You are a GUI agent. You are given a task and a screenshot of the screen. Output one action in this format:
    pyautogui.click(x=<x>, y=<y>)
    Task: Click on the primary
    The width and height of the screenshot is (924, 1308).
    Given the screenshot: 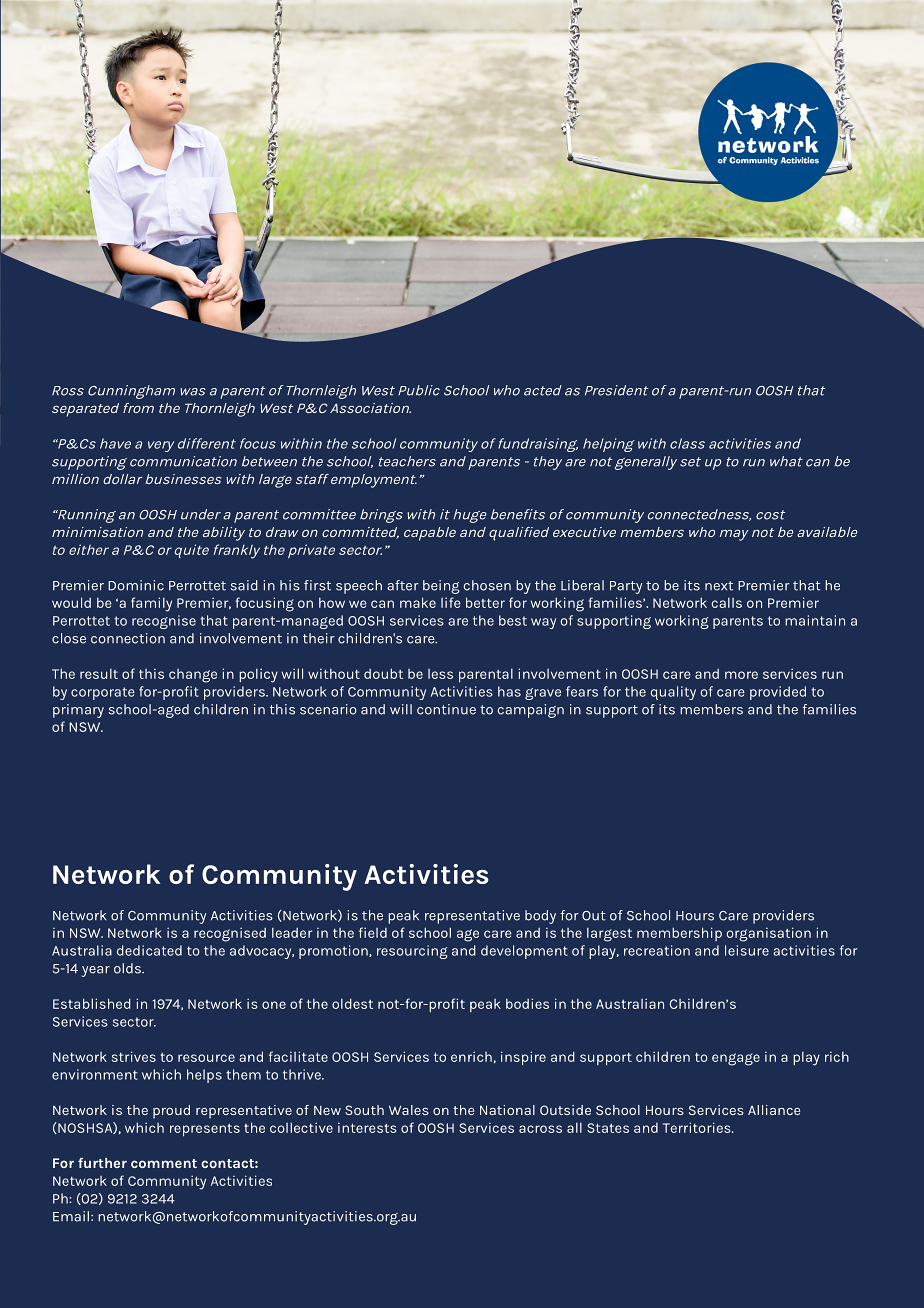 What is the action you would take?
    pyautogui.click(x=78, y=711)
